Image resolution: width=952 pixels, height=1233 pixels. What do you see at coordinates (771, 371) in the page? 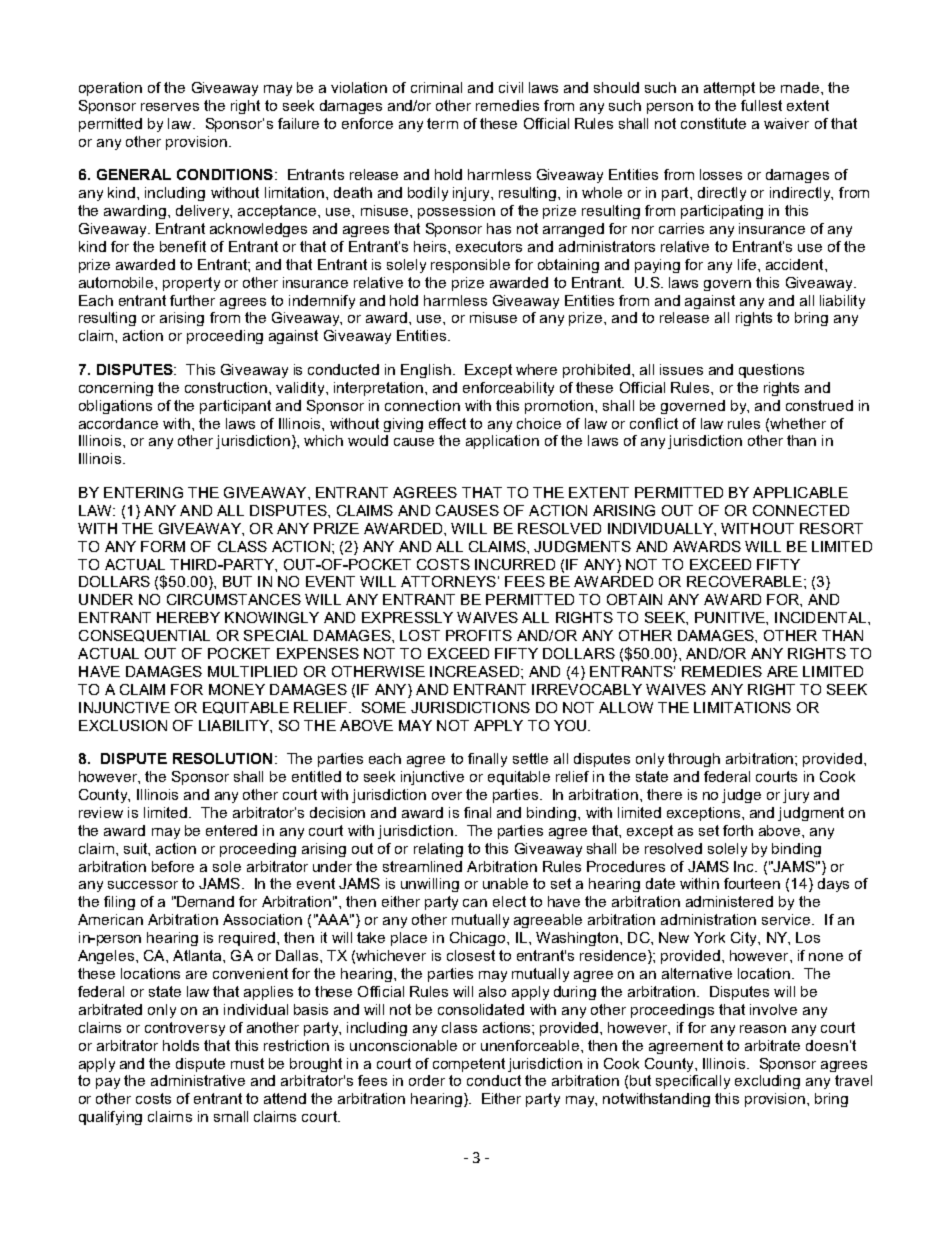
I see `questions` at bounding box center [771, 371].
